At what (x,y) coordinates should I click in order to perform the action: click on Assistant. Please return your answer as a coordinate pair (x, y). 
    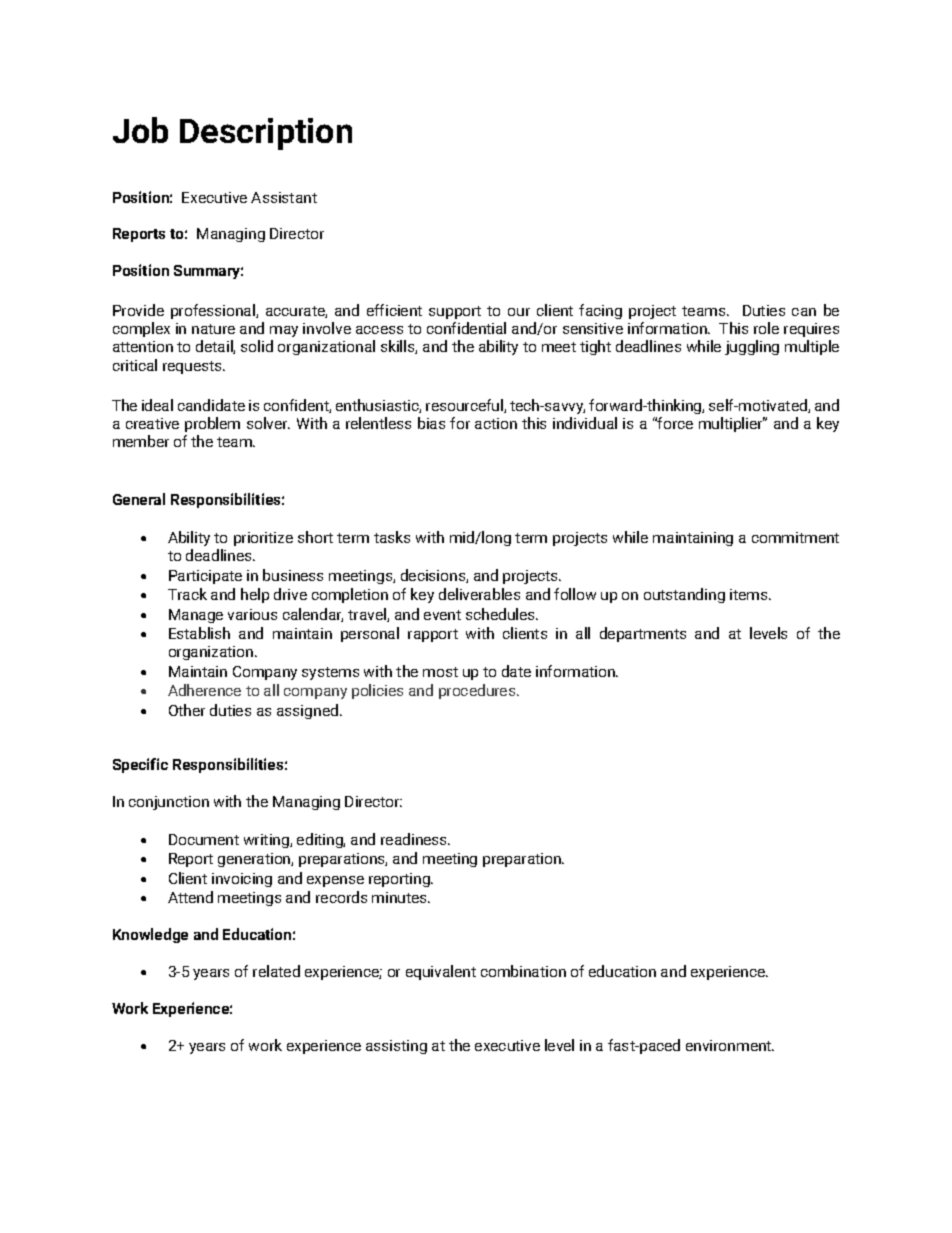
    Looking at the image, I should click on (284, 197).
